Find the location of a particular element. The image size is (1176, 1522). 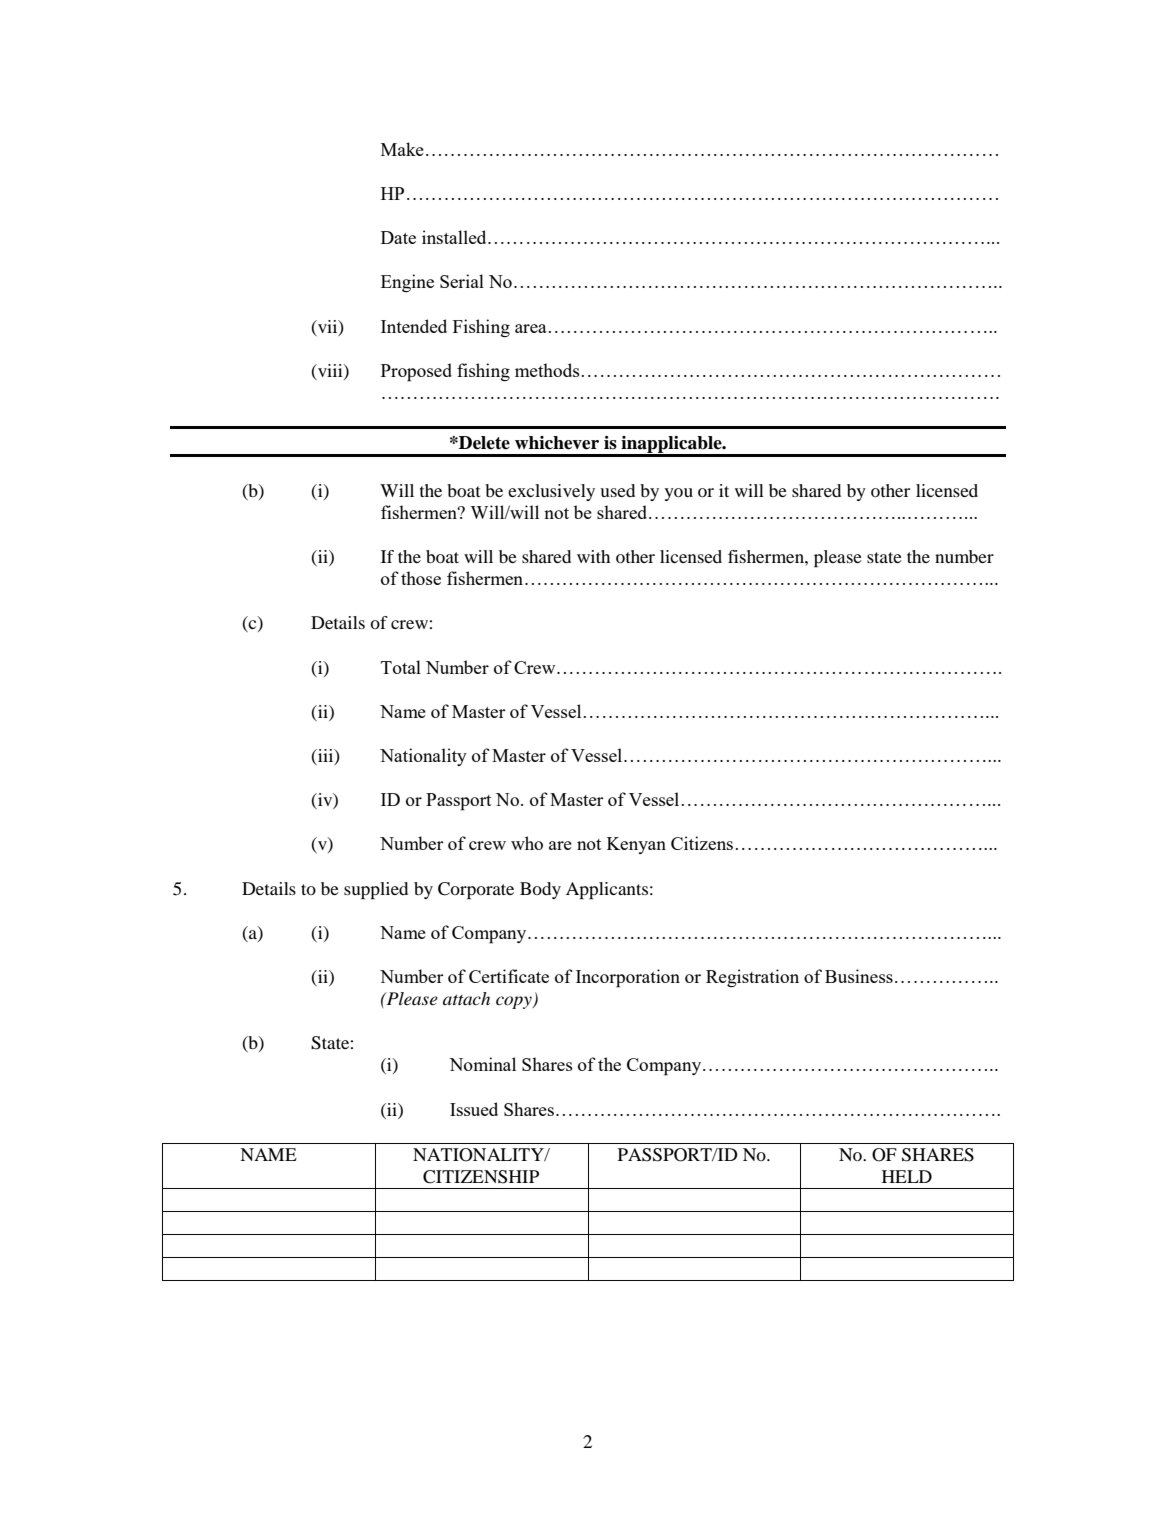

Issued is located at coordinates (474, 1109).
